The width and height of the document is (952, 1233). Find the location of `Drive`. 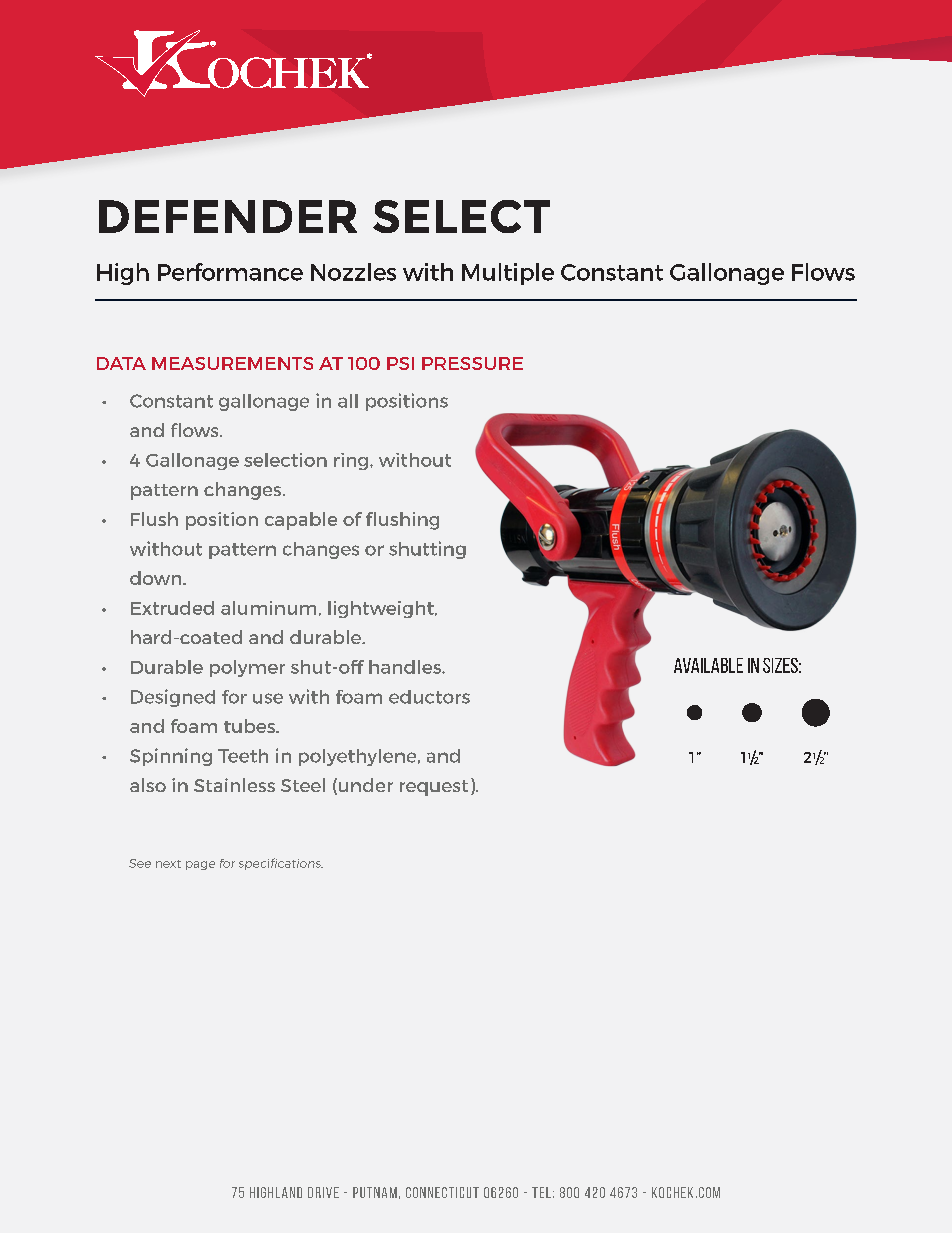

Drive is located at coordinates (323, 1192).
